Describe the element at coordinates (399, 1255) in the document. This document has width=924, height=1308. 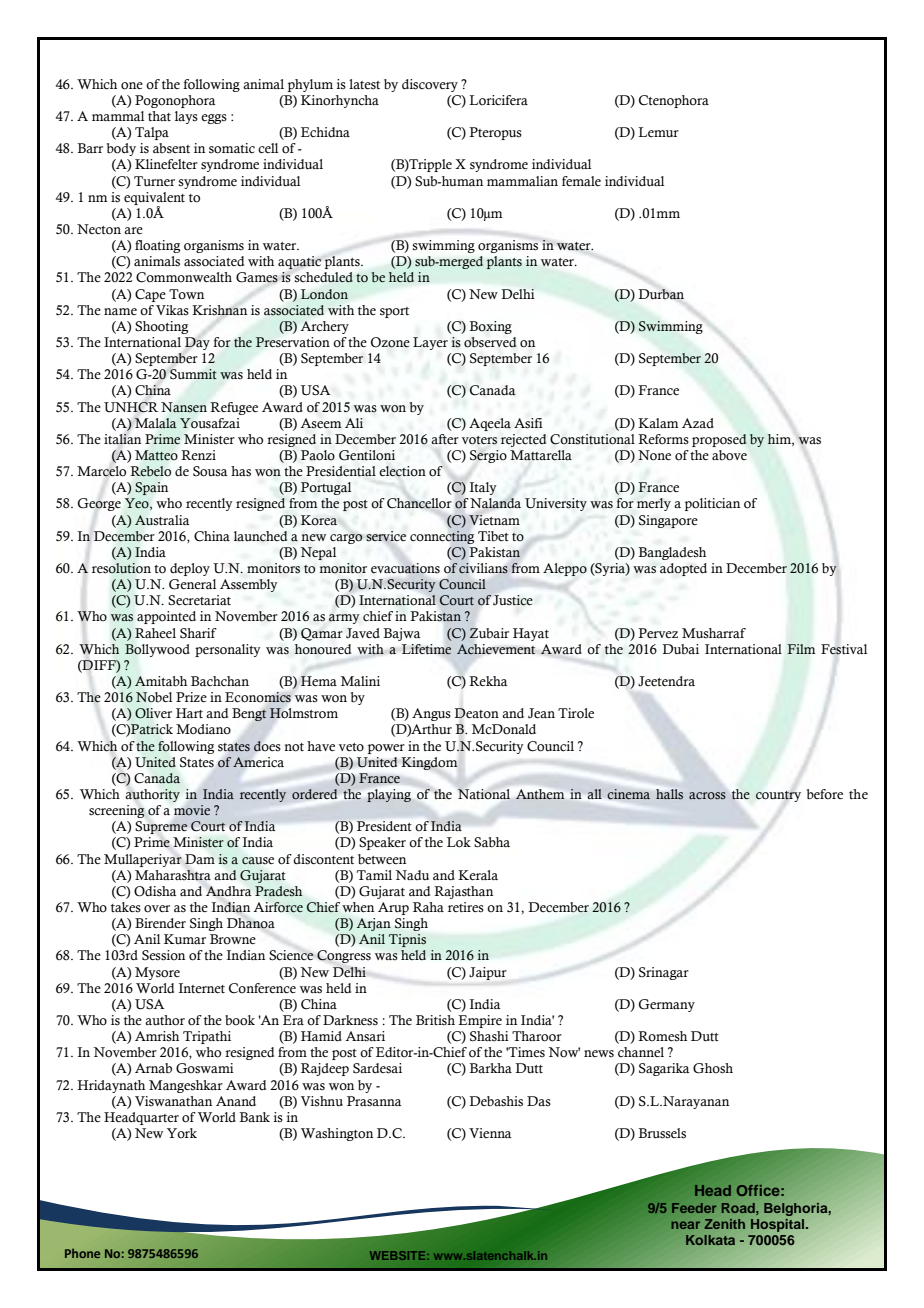
I see `WEBSITE` at that location.
